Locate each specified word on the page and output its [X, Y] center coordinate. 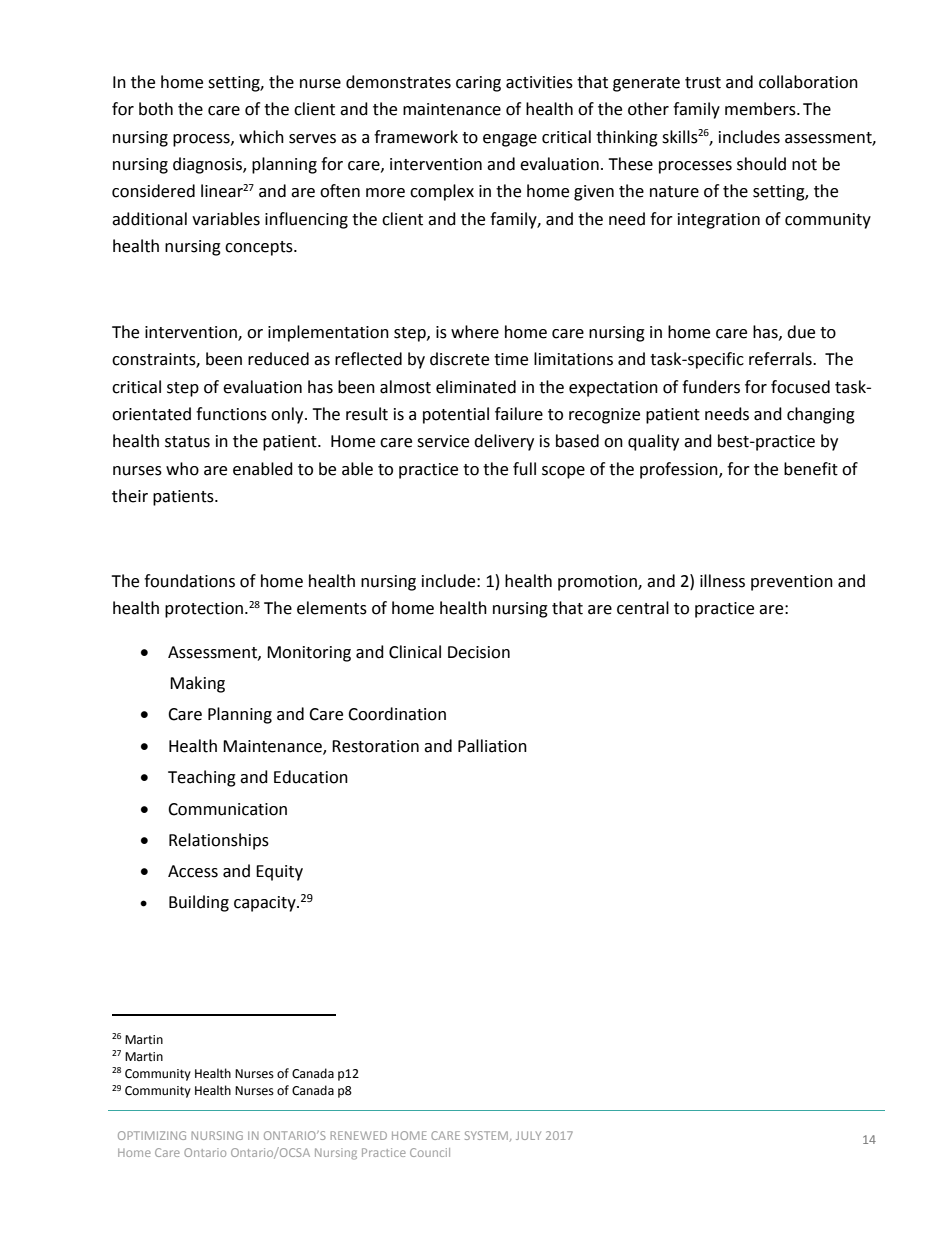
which [261, 137]
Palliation [492, 746]
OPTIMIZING [152, 1135]
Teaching [202, 778]
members [761, 109]
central [643, 608]
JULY [528, 1135]
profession [680, 470]
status [187, 442]
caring [478, 84]
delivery [504, 442]
